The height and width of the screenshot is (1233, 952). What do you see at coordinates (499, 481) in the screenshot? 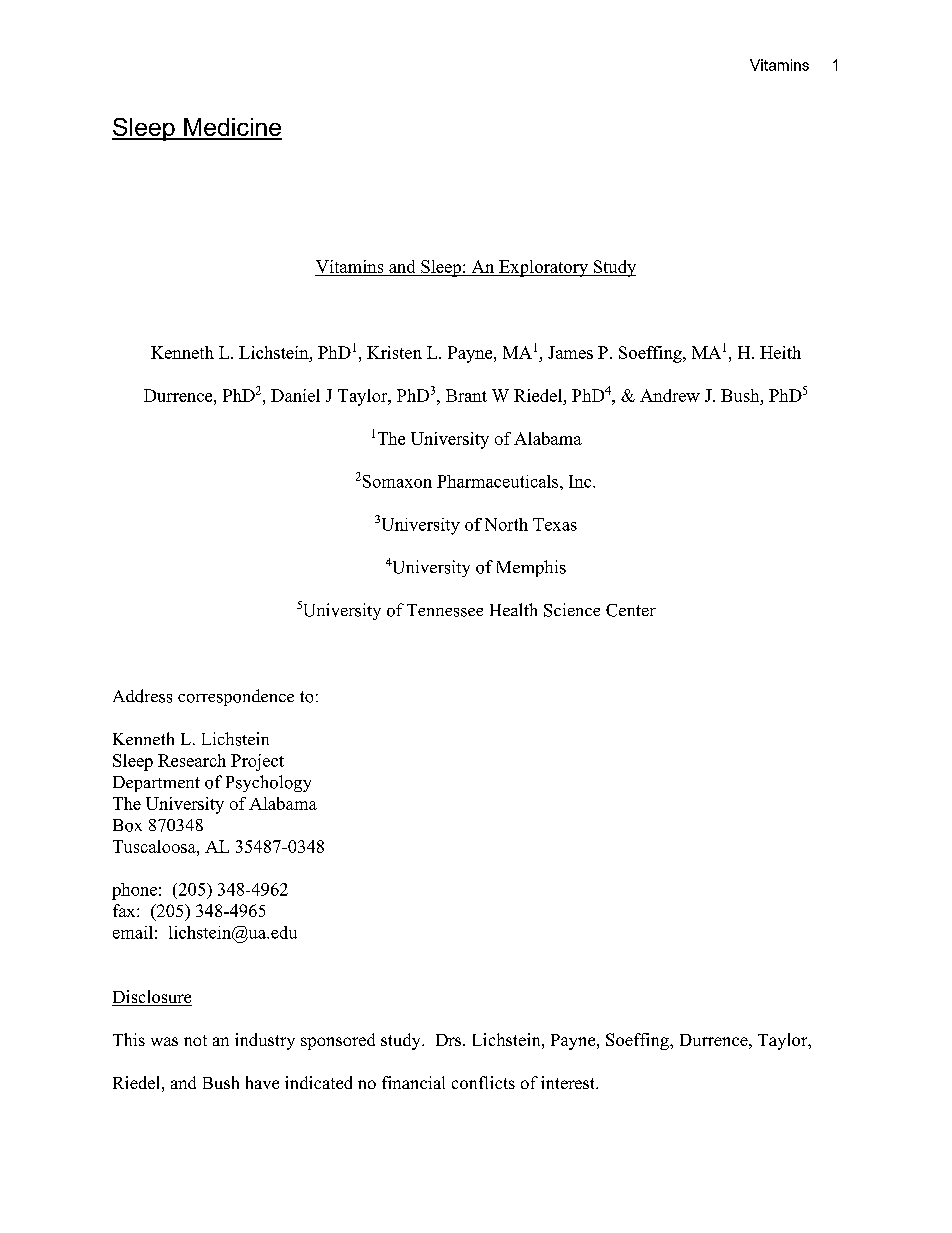
I see `Pharmaceuticals` at bounding box center [499, 481].
